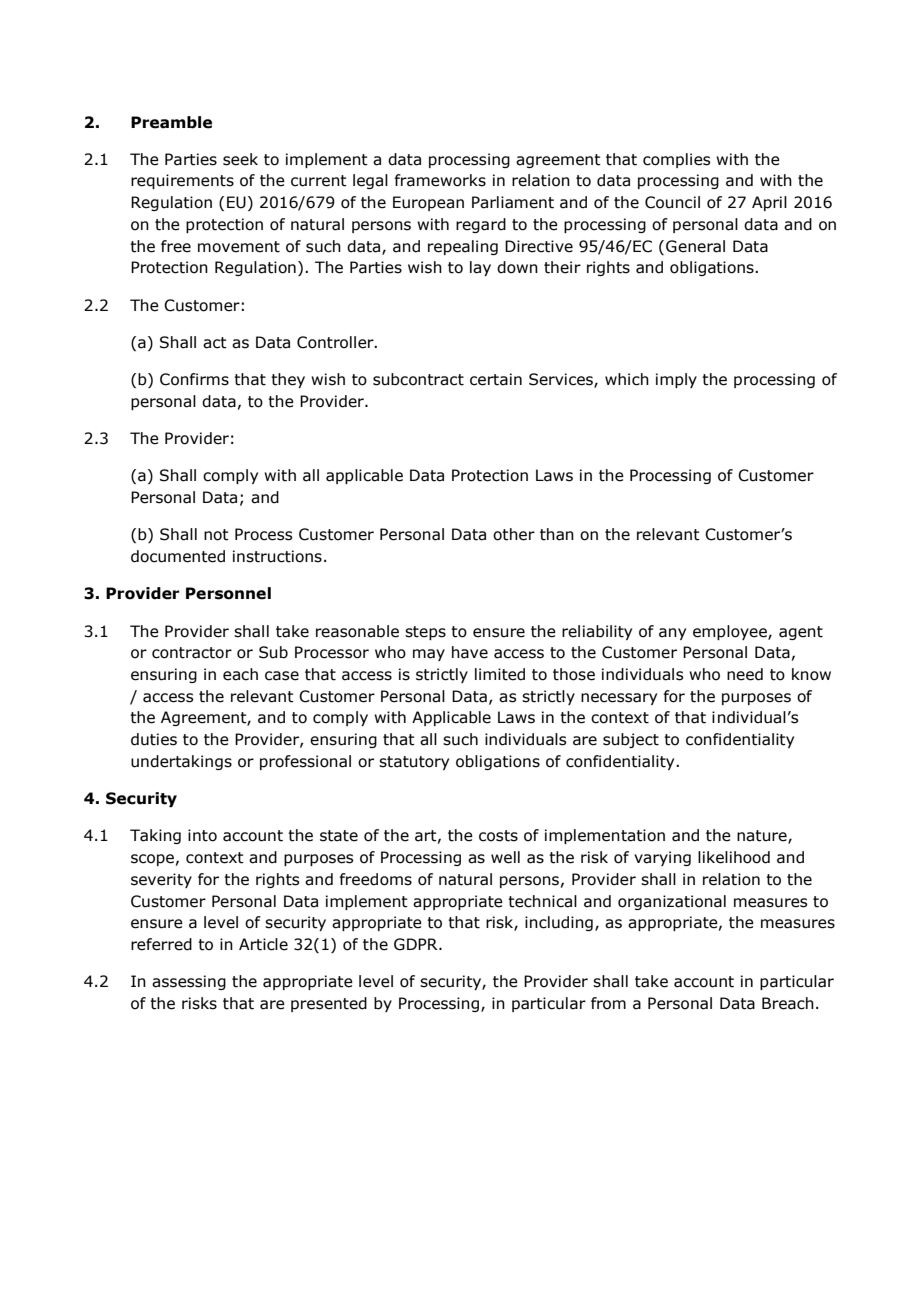 This screenshot has height=1308, width=924. Describe the element at coordinates (440, 180) in the screenshot. I see `frameworks` at that location.
